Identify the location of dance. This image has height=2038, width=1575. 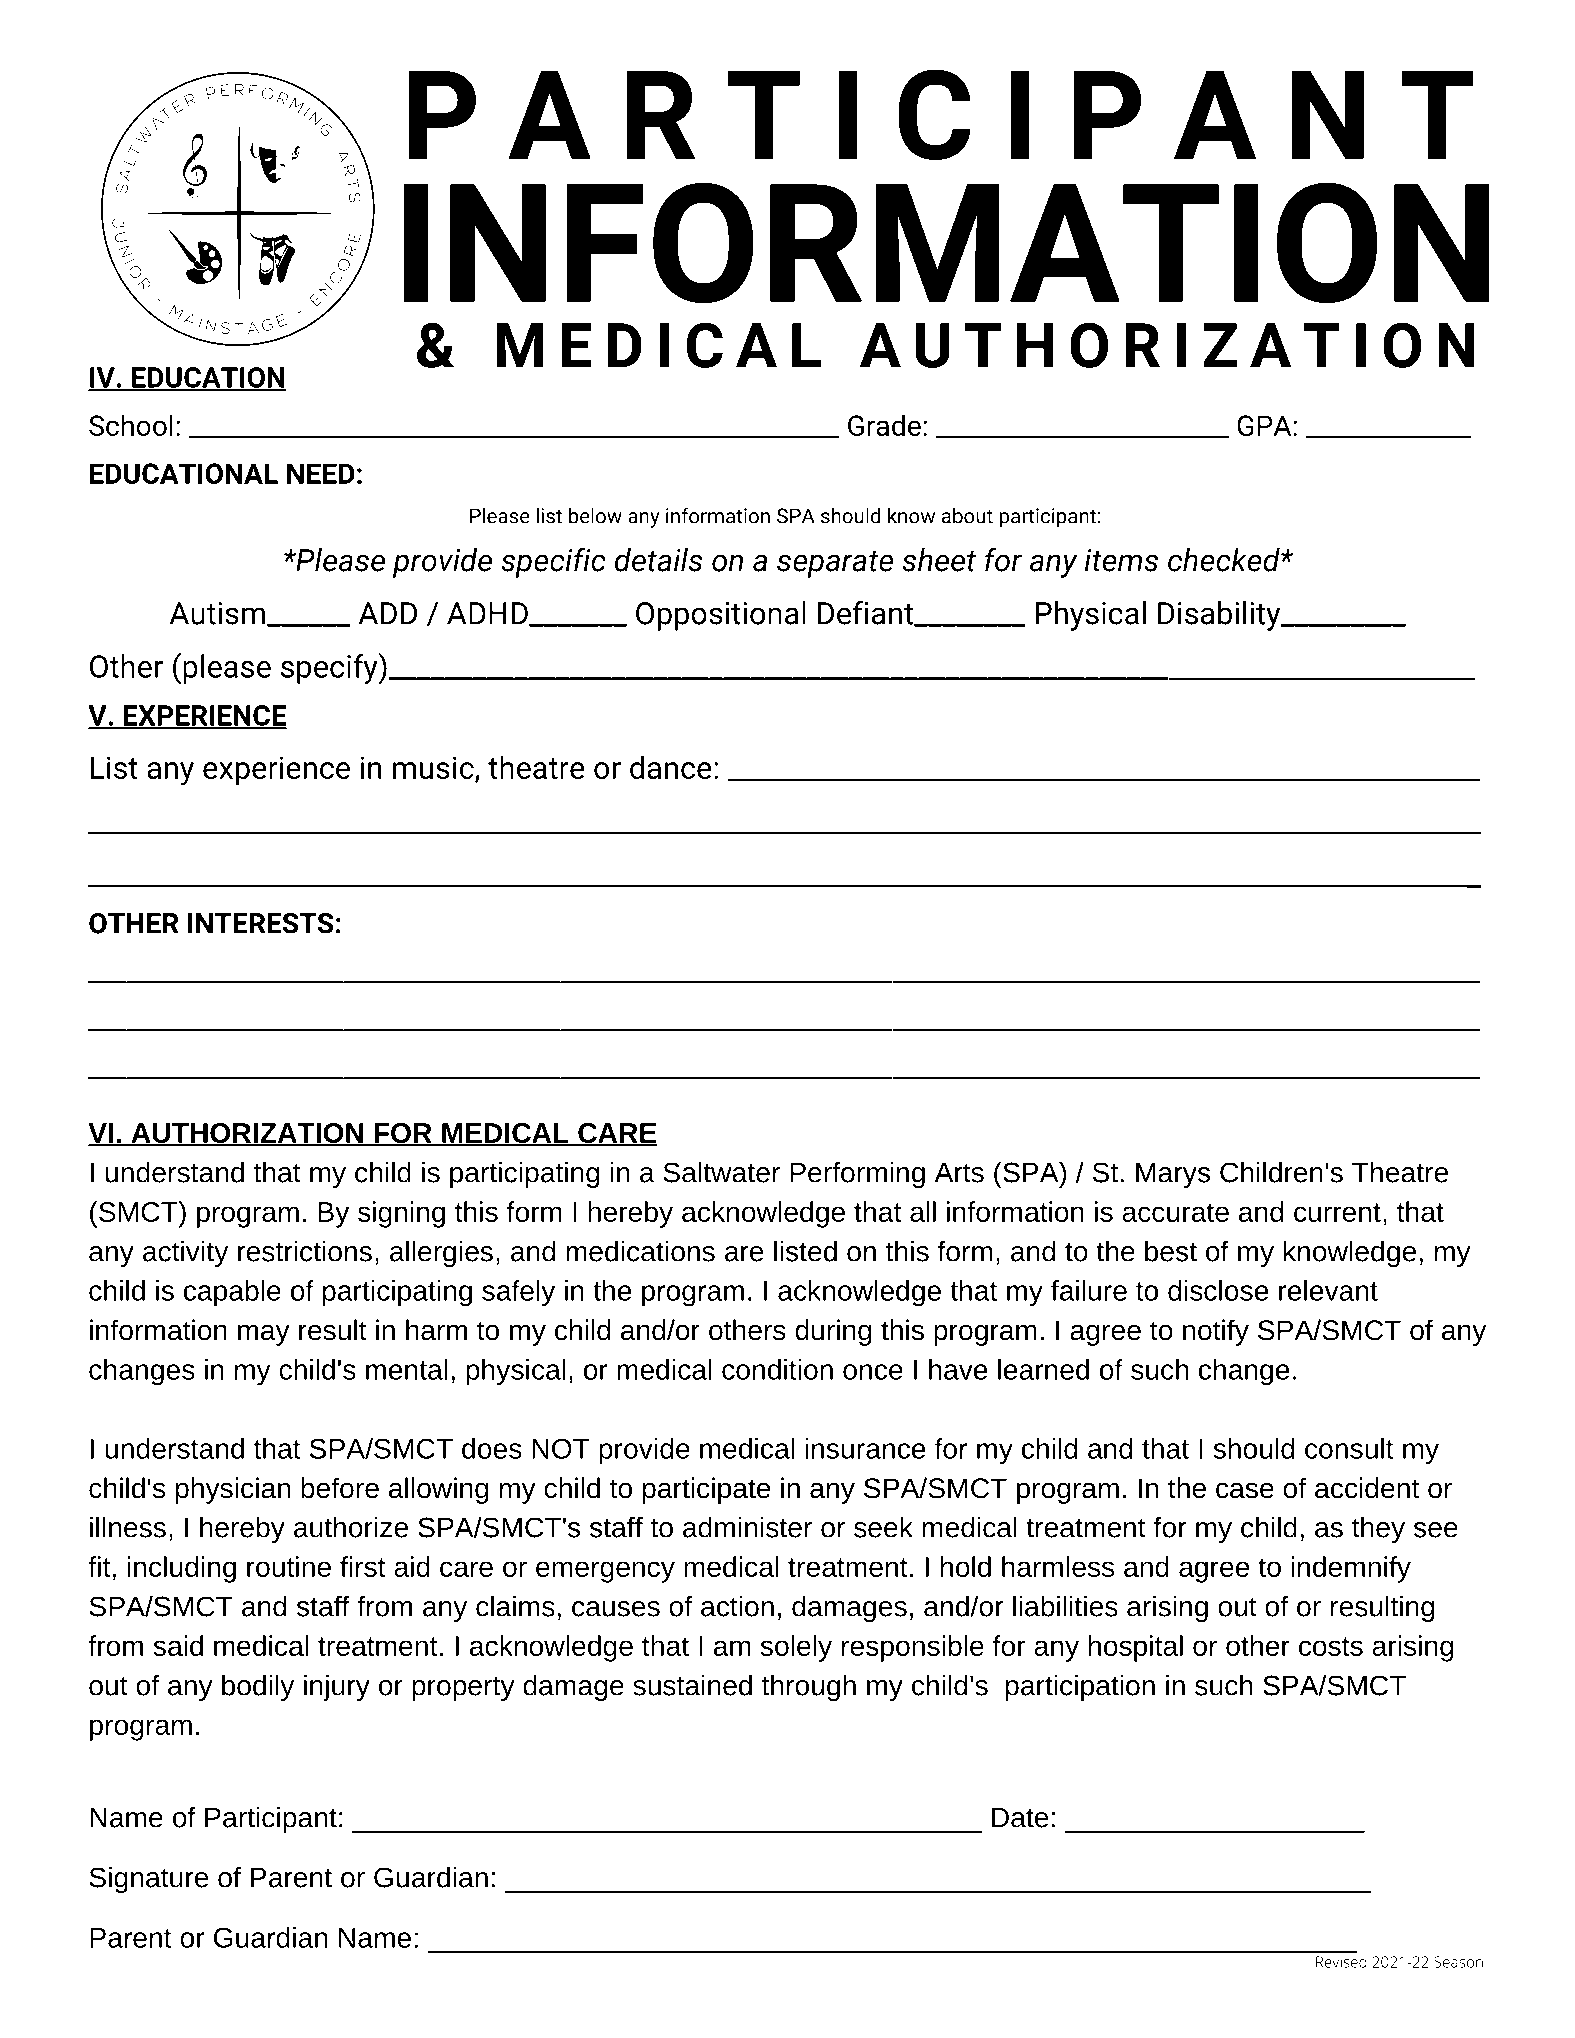
(671, 767).
